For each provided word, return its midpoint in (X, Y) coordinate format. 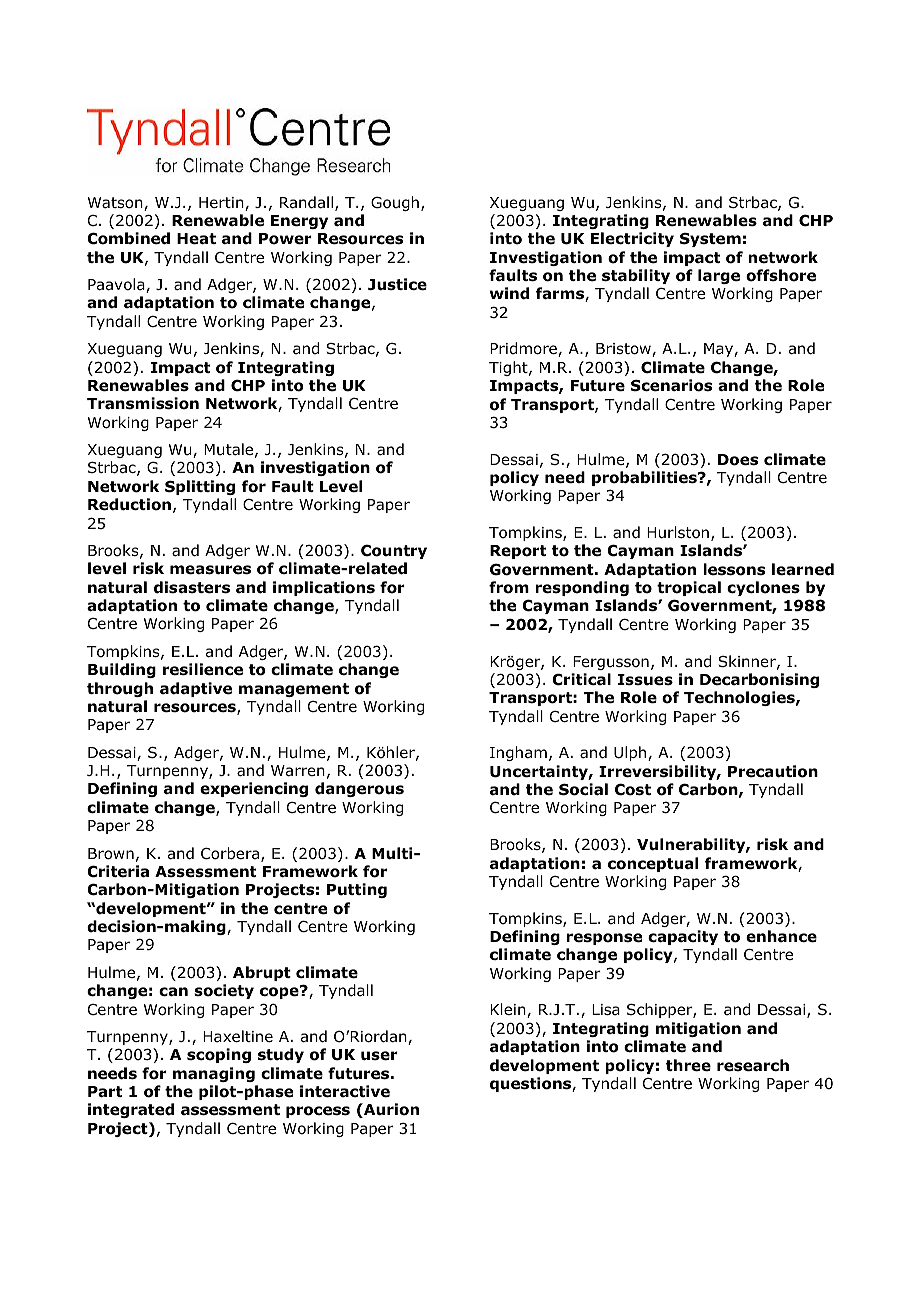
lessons (734, 569)
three (688, 1065)
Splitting (200, 487)
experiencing (254, 789)
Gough (395, 203)
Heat (196, 239)
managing (214, 1074)
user (379, 1056)
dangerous (359, 789)
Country (394, 551)
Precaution (773, 771)
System (710, 240)
